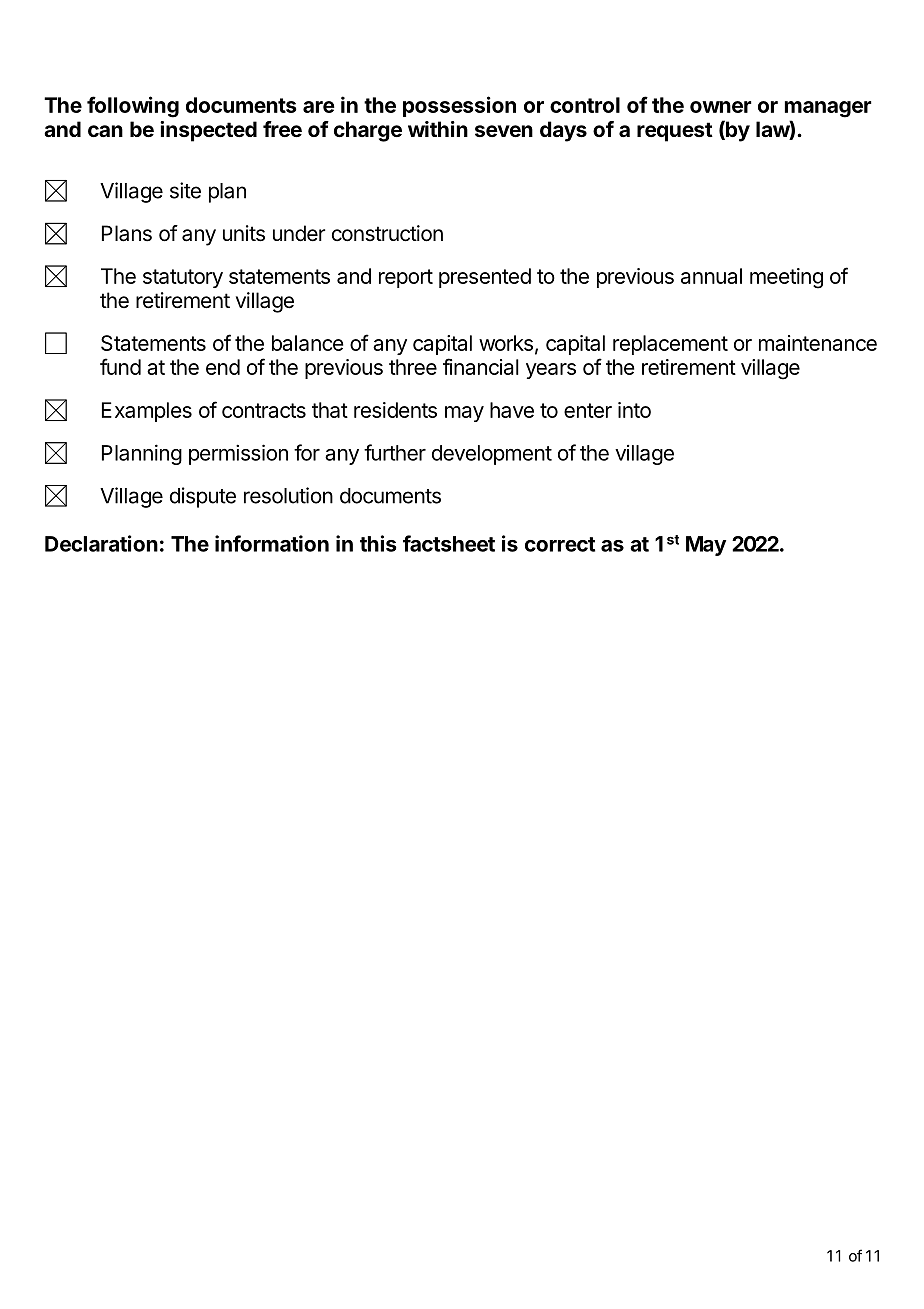  I want to click on correct, so click(560, 544).
